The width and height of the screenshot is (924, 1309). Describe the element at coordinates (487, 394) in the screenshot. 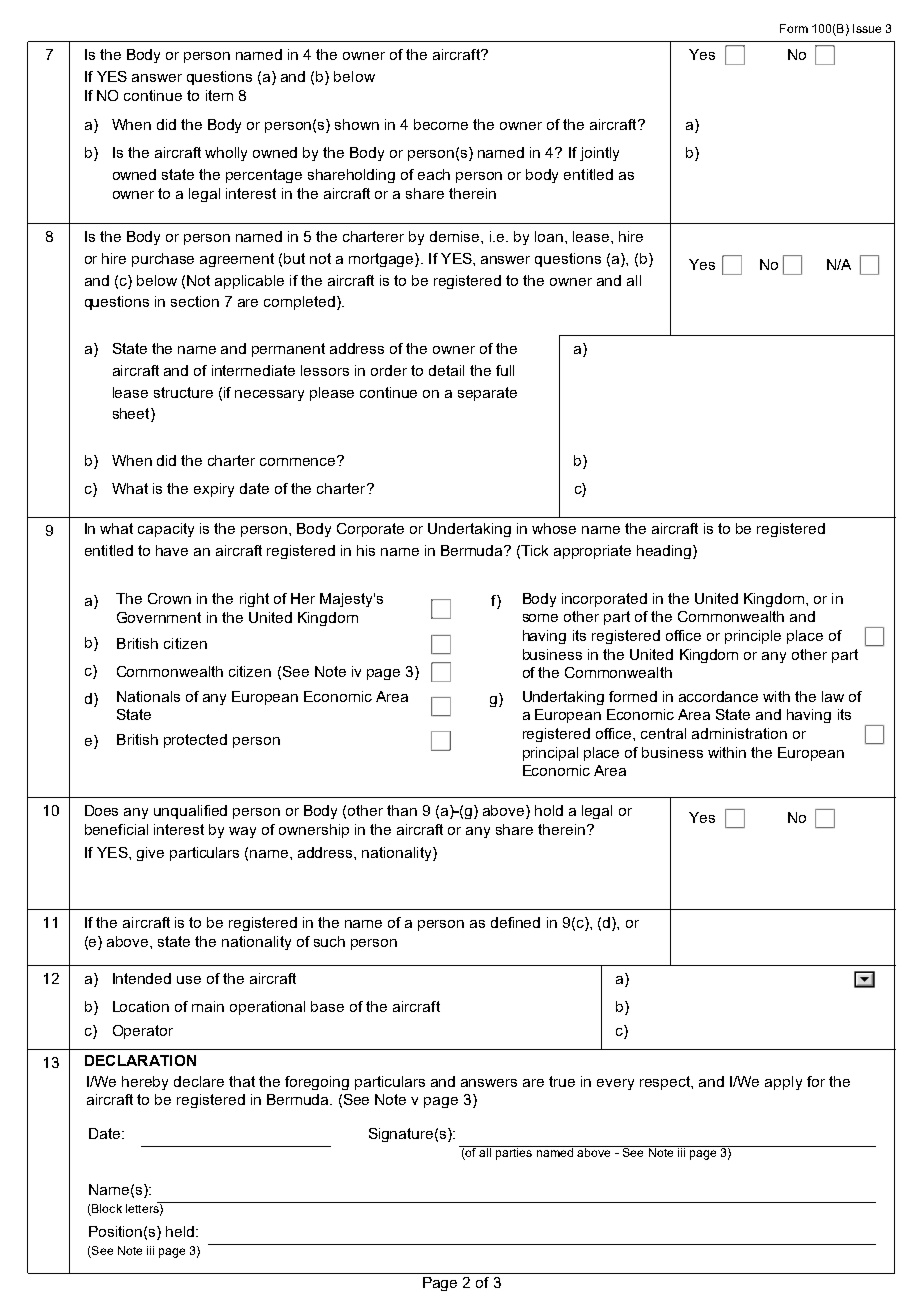

I see `separate` at that location.
